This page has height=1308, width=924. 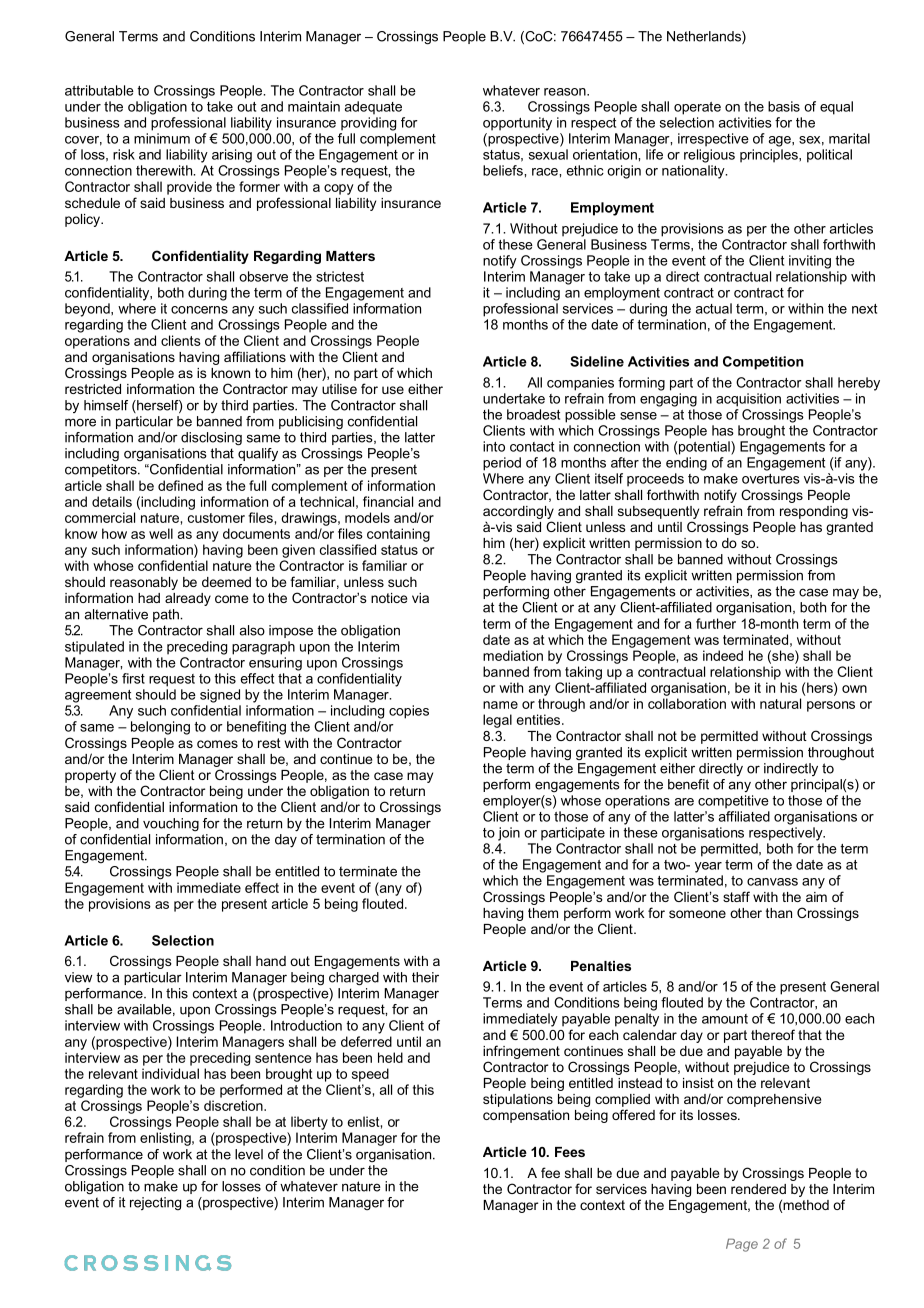 What do you see at coordinates (771, 479) in the page?
I see `overtures` at bounding box center [771, 479].
